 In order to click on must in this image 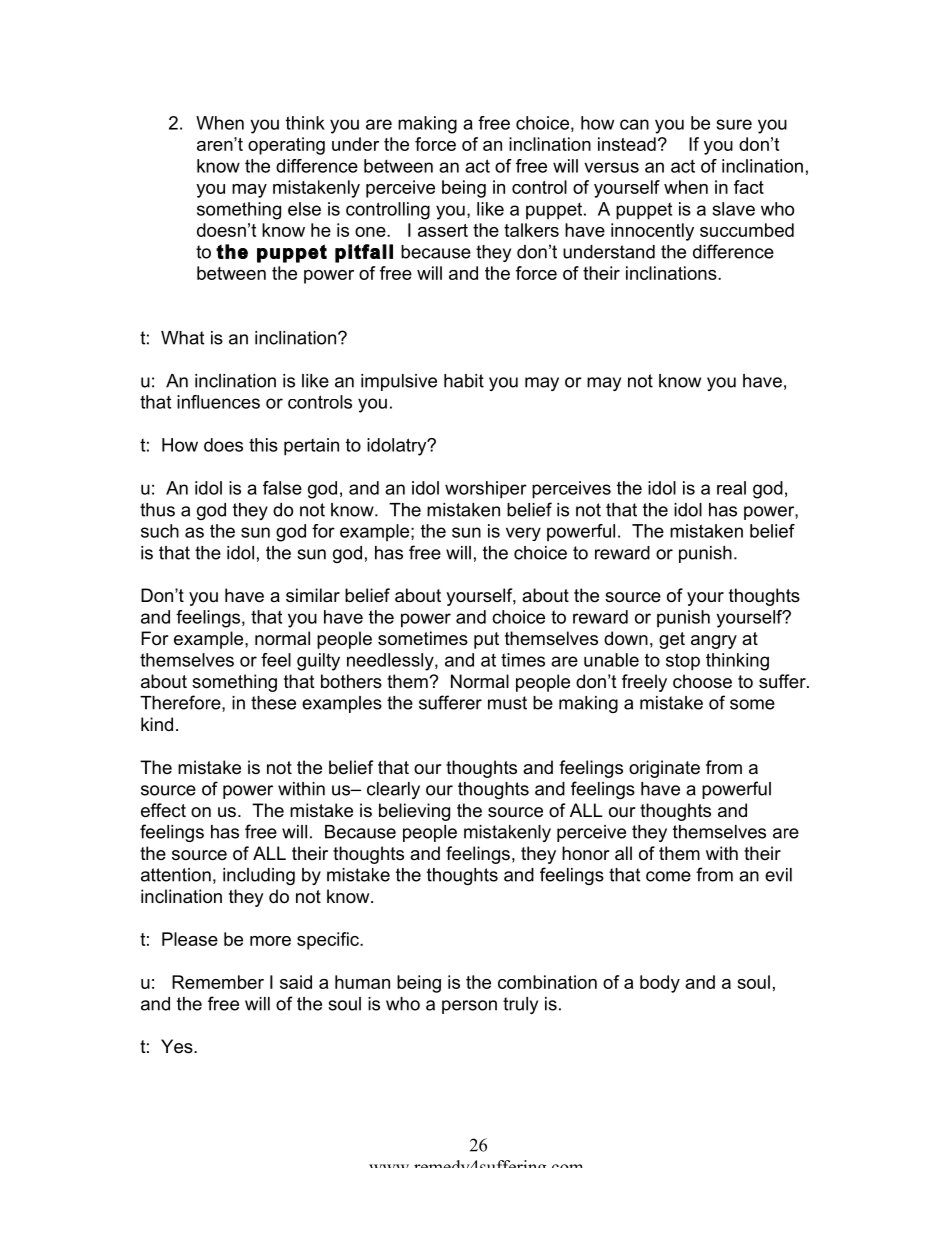, I will do `click(507, 703)`.
